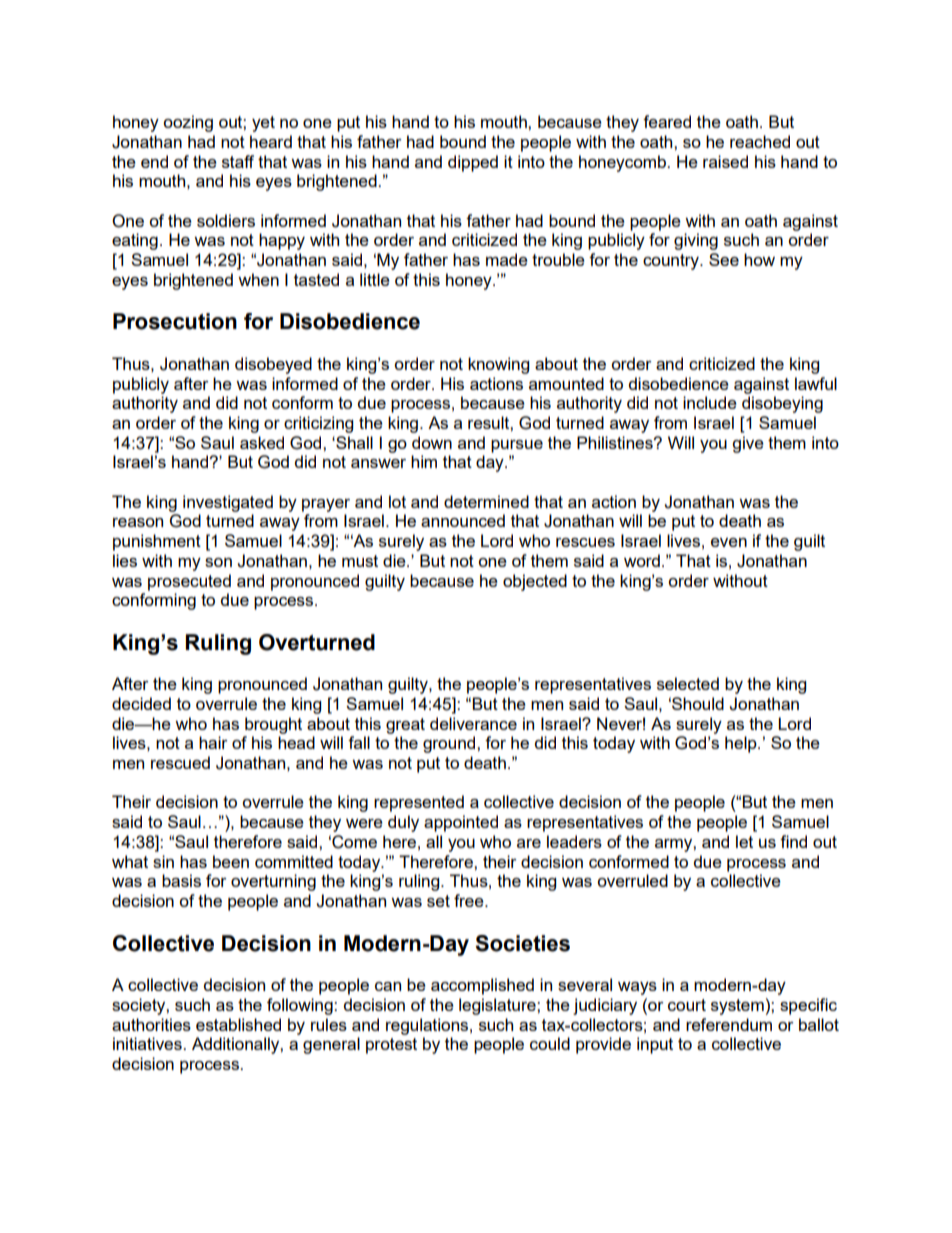  I want to click on knowing, so click(498, 365).
